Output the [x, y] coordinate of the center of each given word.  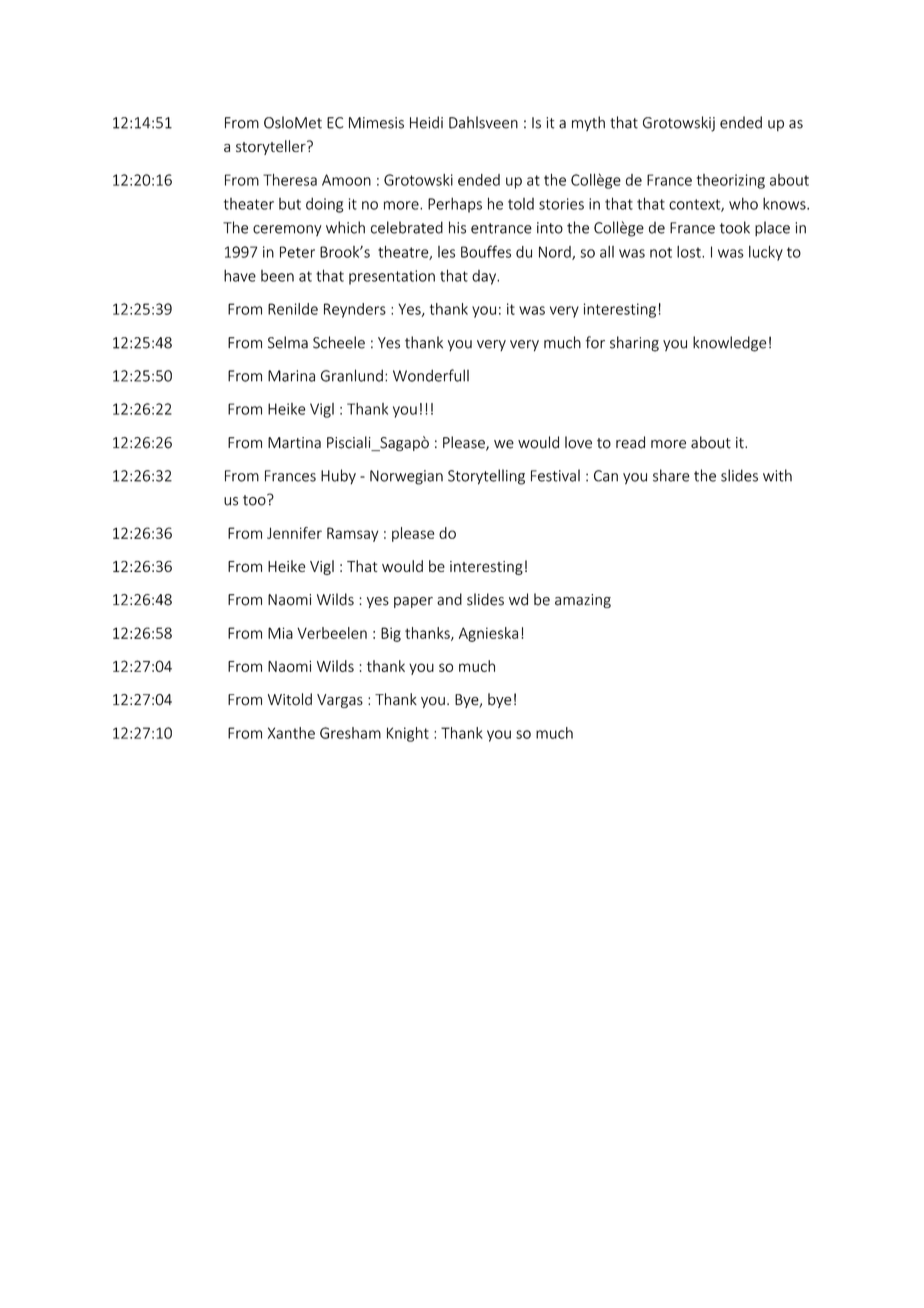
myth [588, 123]
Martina [294, 443]
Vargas [340, 701]
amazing [583, 601]
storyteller [272, 147]
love [578, 442]
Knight [408, 734]
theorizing [731, 181]
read [630, 442]
